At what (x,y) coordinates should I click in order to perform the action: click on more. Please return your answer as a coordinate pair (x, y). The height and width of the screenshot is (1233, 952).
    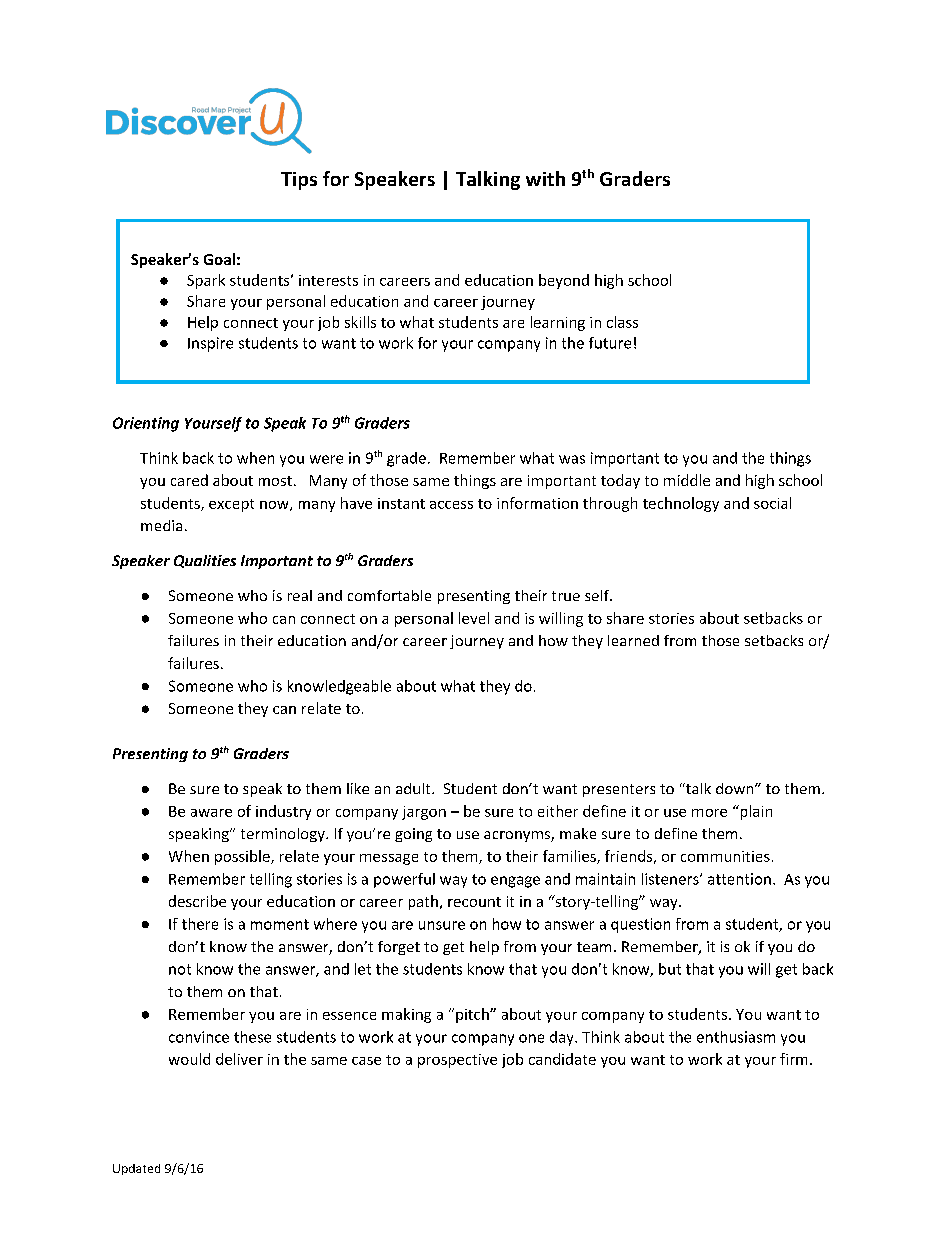
    Looking at the image, I should click on (709, 813).
